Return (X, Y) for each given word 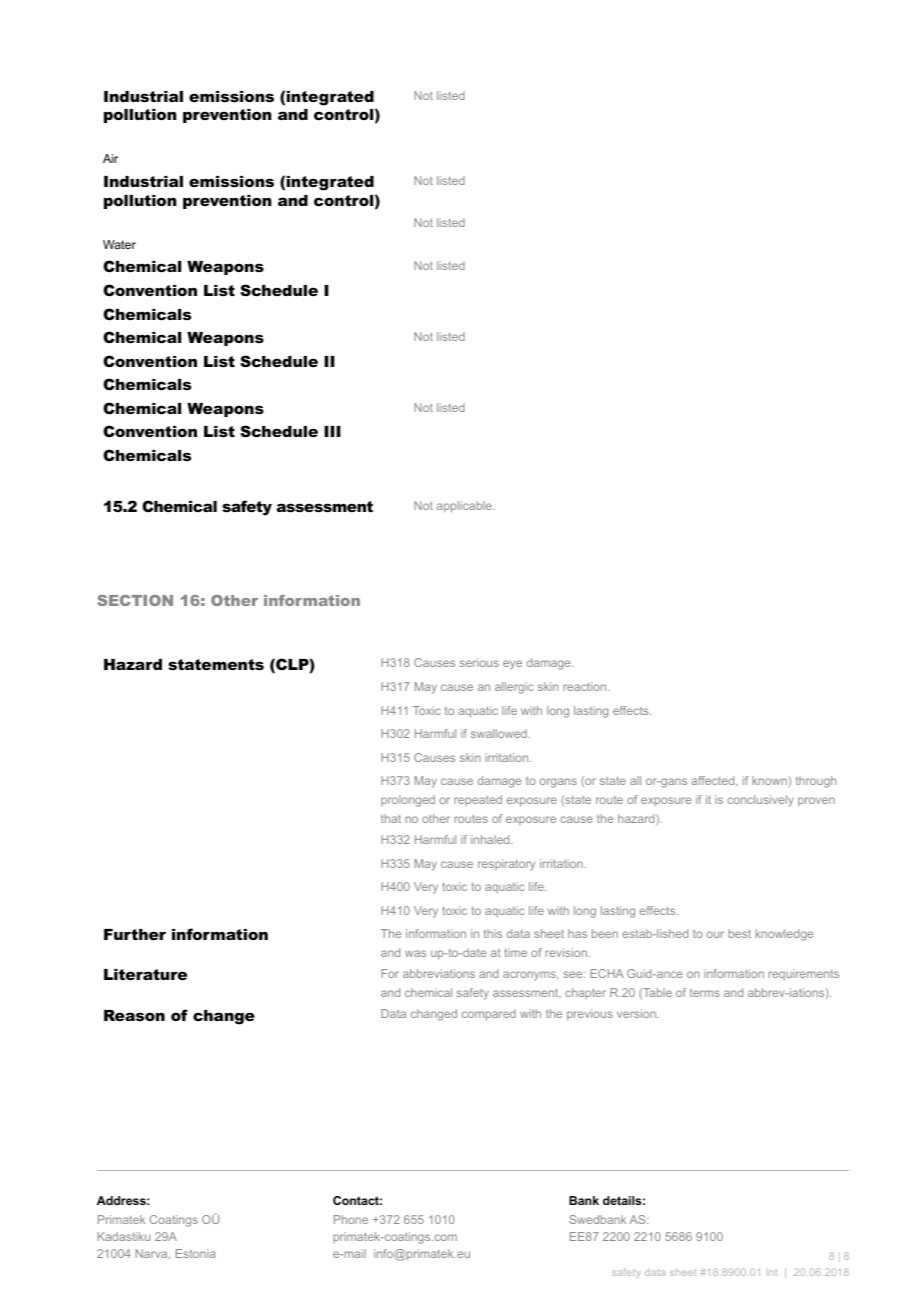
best (739, 933)
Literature (145, 974)
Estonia (196, 1253)
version (636, 1013)
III (332, 431)
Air (110, 158)
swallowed (499, 733)
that (391, 818)
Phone (351, 1219)
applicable (465, 507)
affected (714, 781)
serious (479, 662)
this (493, 933)
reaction (586, 686)
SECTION (135, 600)
